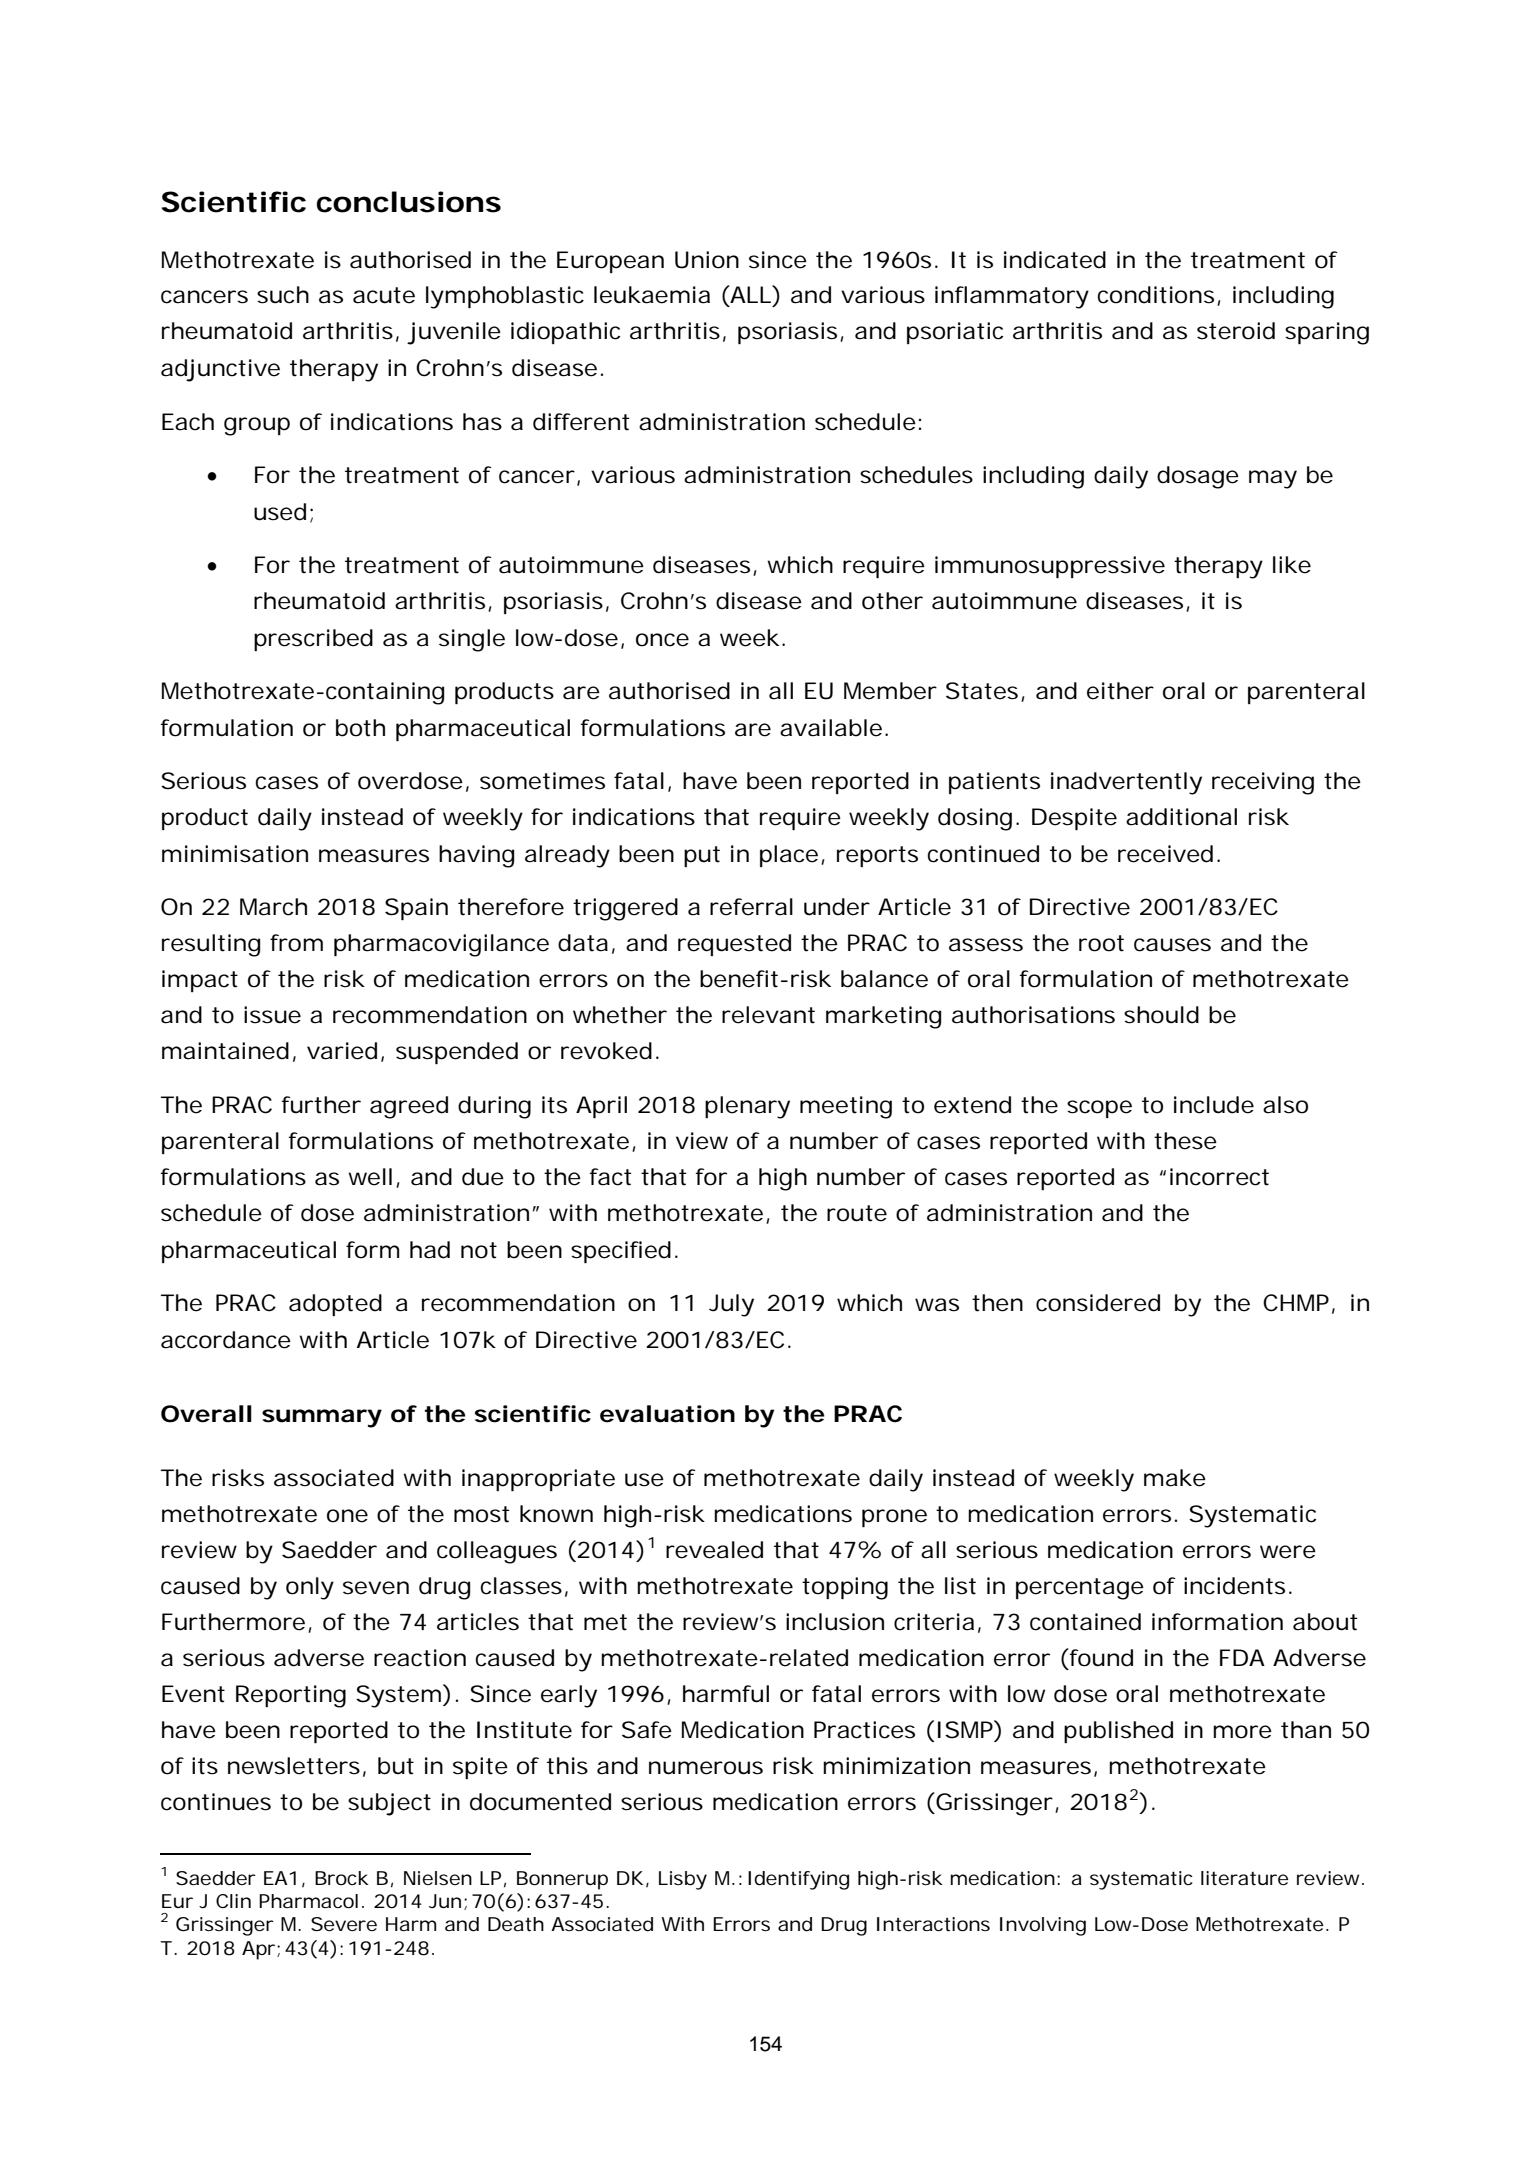  I want to click on impact, so click(200, 981).
